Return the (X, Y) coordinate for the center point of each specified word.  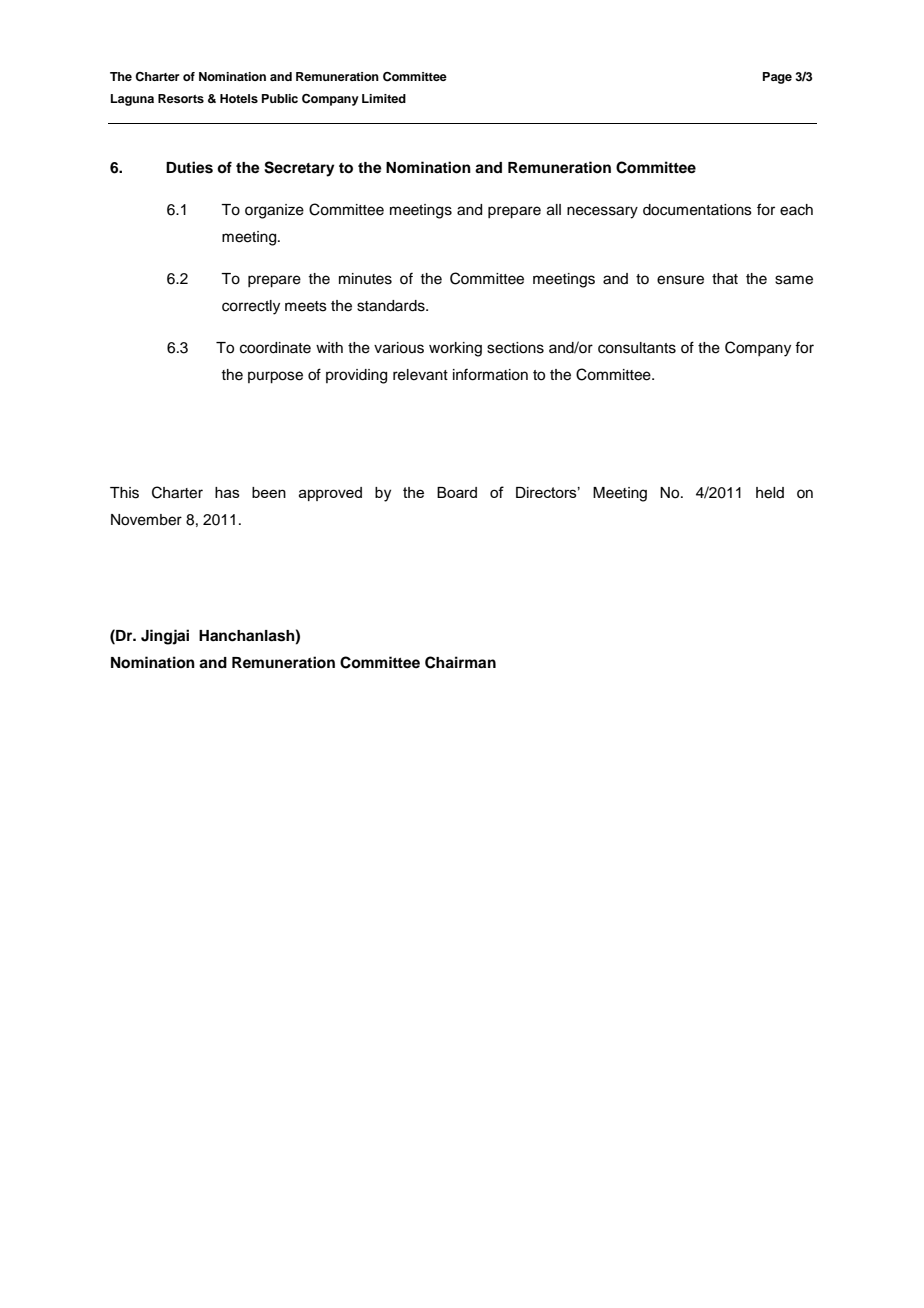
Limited (384, 98)
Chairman (460, 662)
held (770, 493)
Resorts (181, 98)
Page (777, 78)
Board (457, 492)
